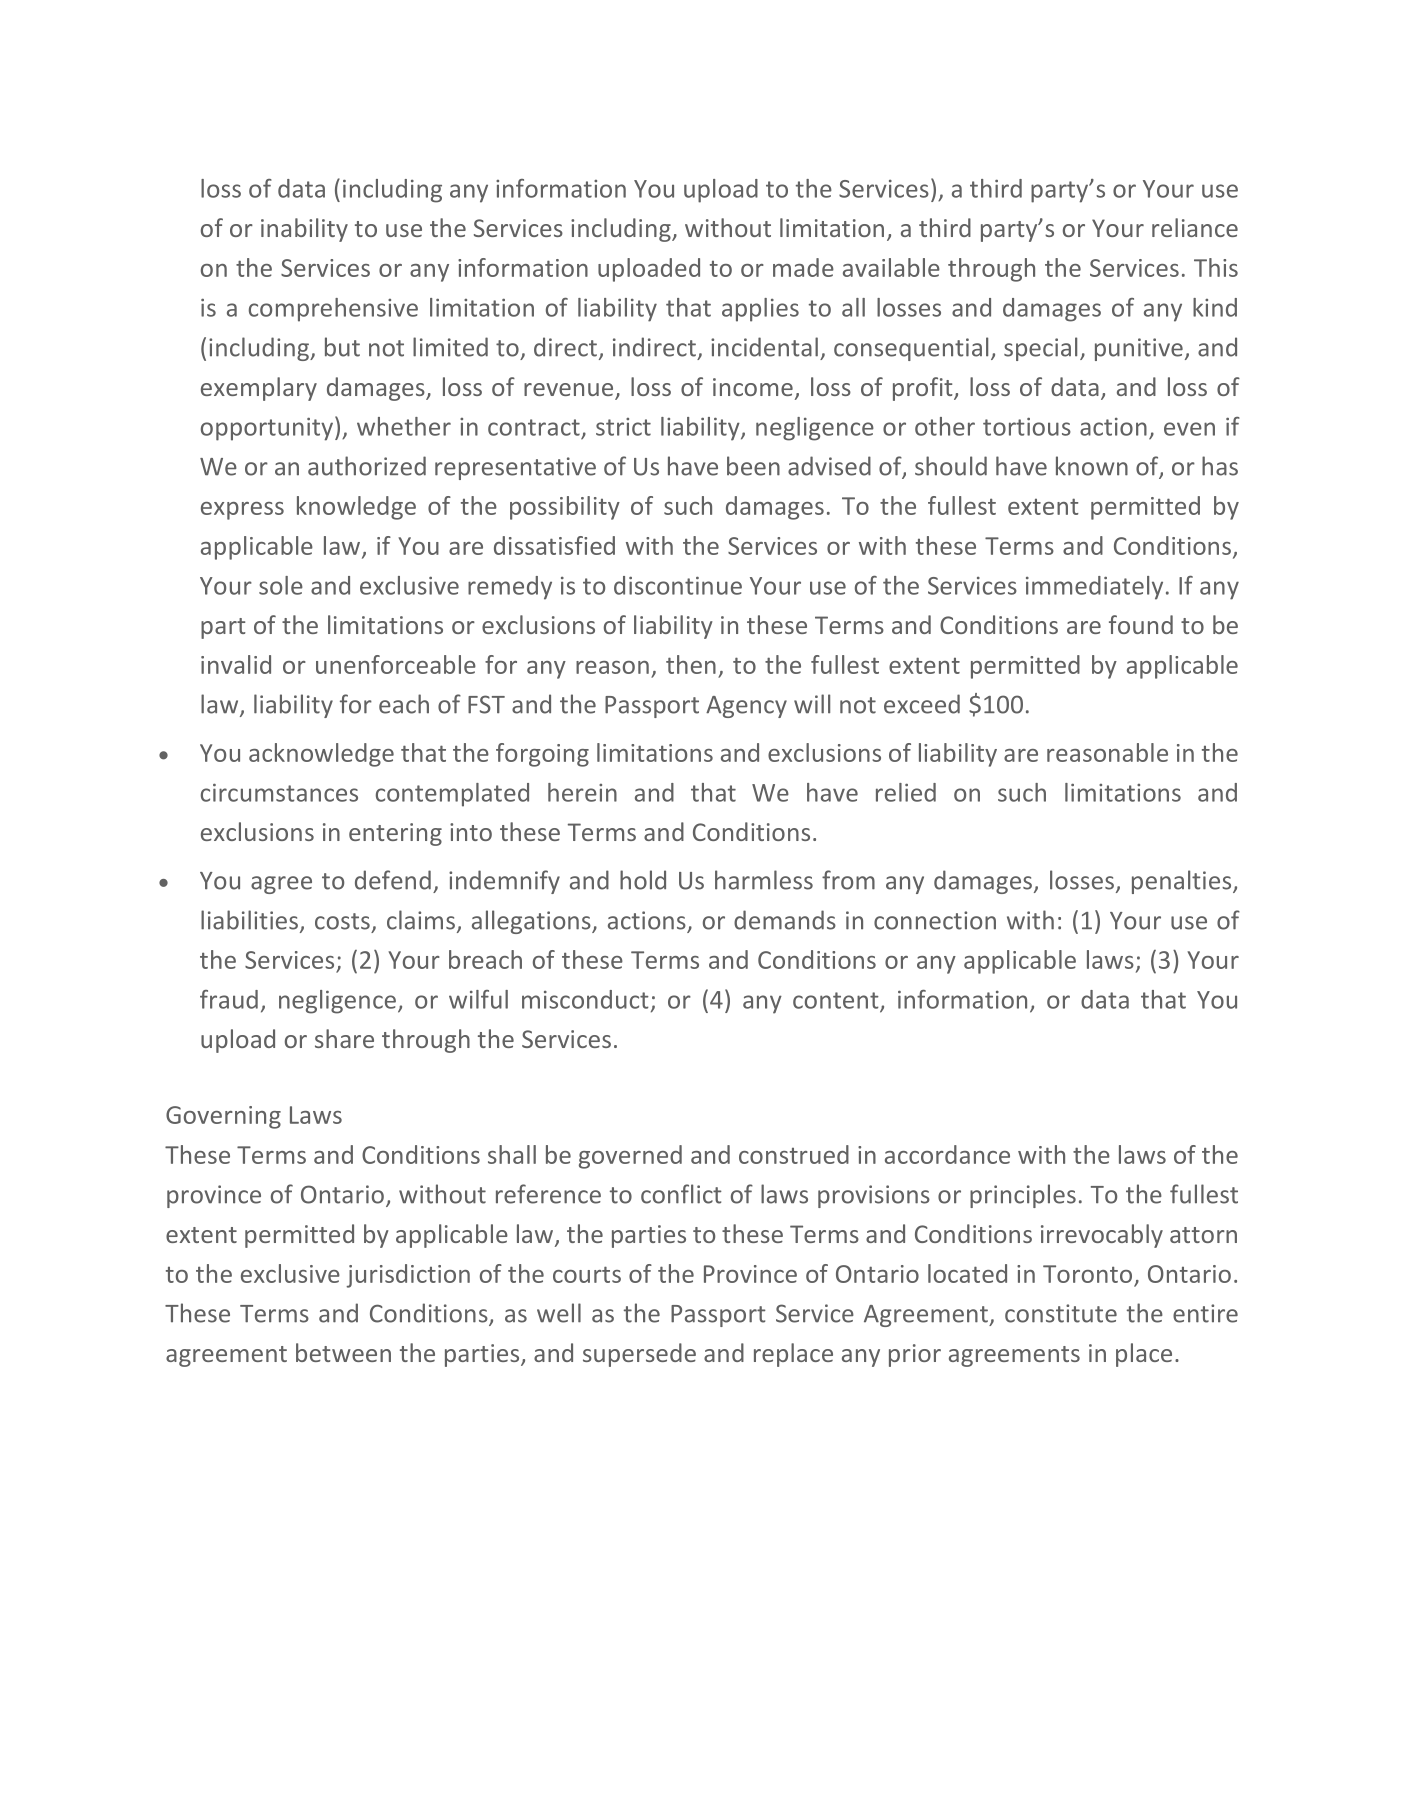  Describe the element at coordinates (1195, 227) in the page. I see `reliance` at that location.
